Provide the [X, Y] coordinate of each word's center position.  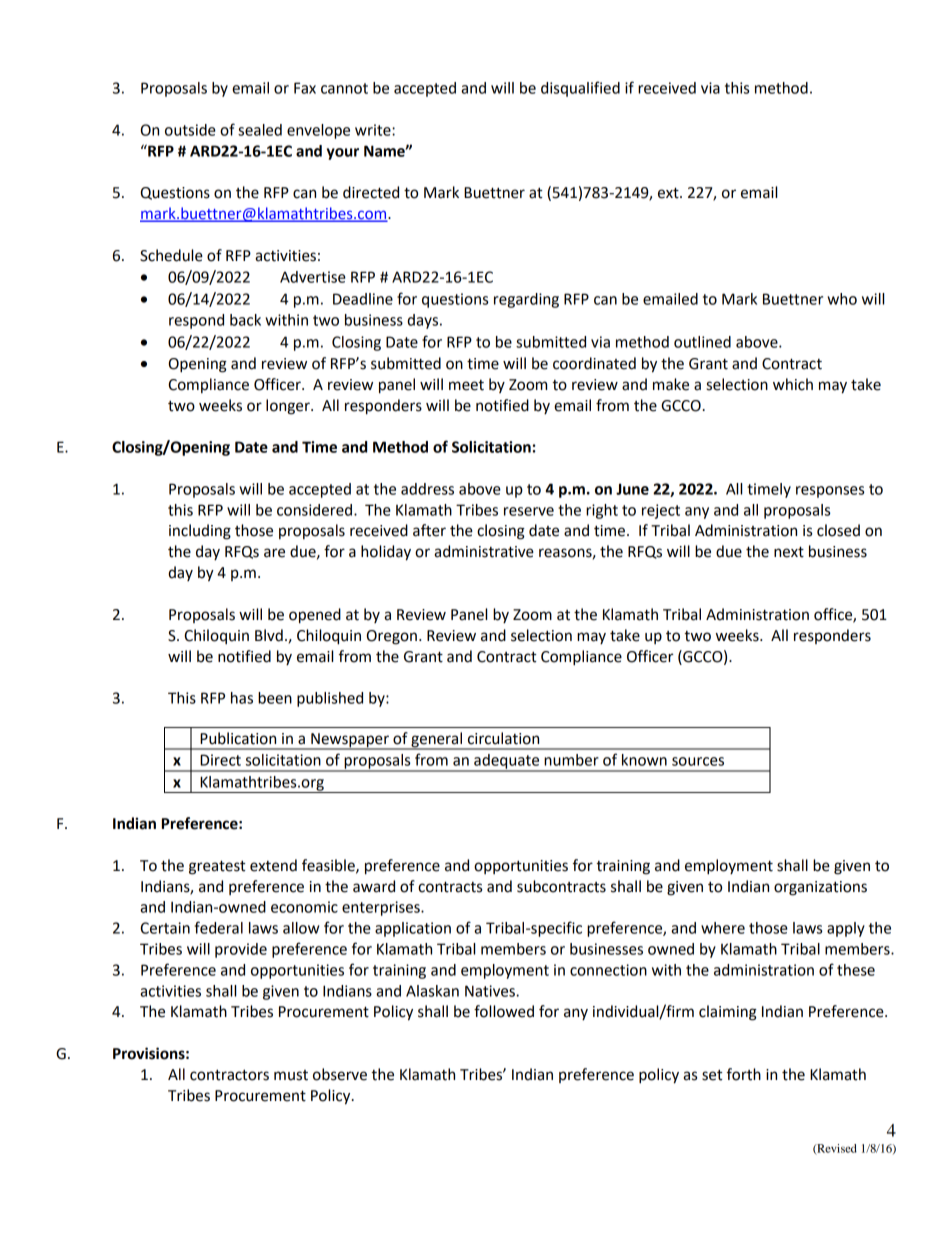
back [245, 320]
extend [273, 865]
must [291, 1075]
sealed [260, 130]
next [789, 552]
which [793, 384]
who [842, 299]
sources [698, 761]
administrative [484, 551]
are [274, 553]
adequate [507, 762]
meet [466, 385]
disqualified [580, 89]
